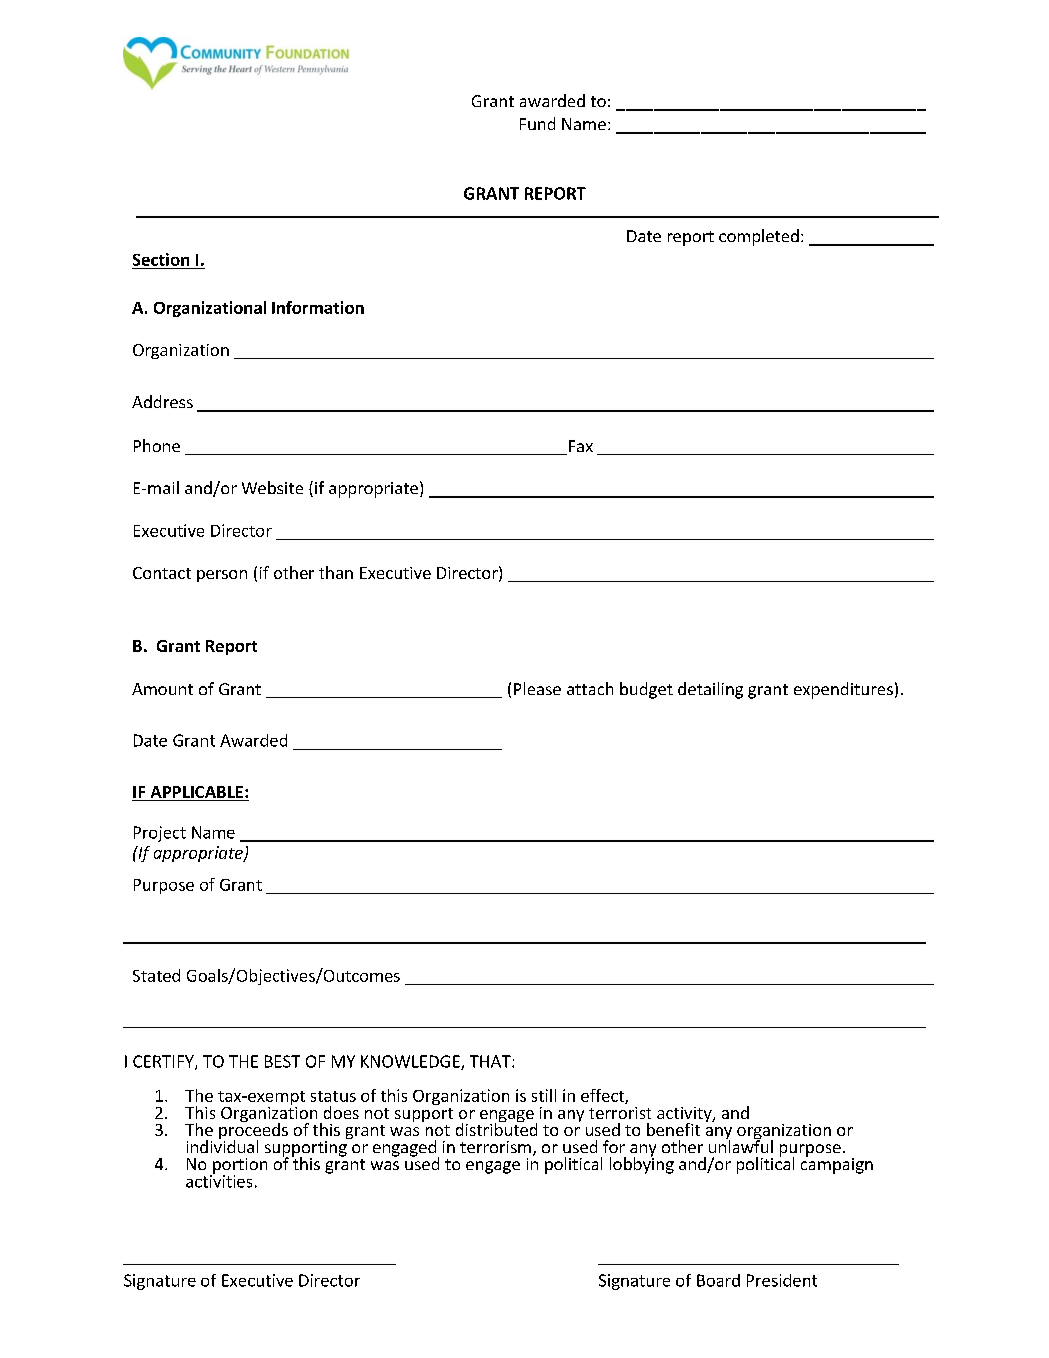 The height and width of the screenshot is (1358, 1049). Describe the element at coordinates (782, 1280) in the screenshot. I see `President` at that location.
